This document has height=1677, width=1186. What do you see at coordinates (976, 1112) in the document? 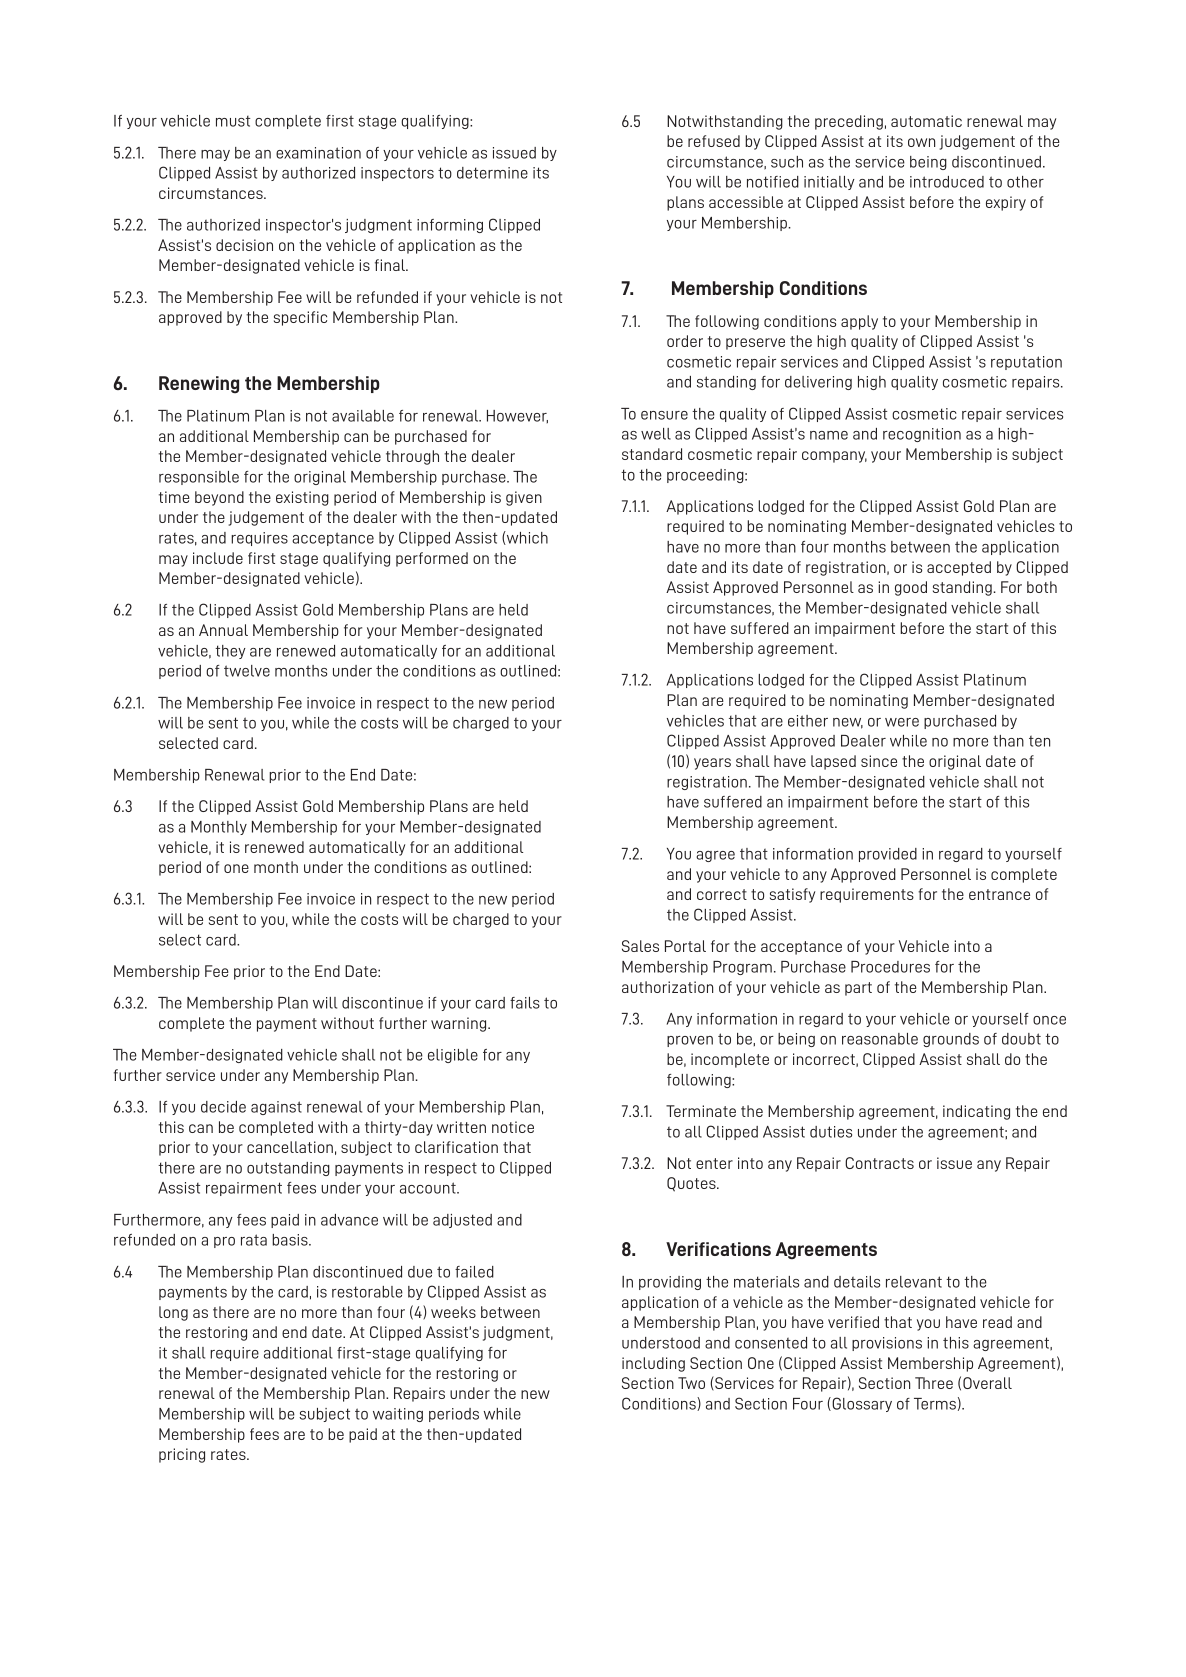
I see `indicating` at bounding box center [976, 1112].
